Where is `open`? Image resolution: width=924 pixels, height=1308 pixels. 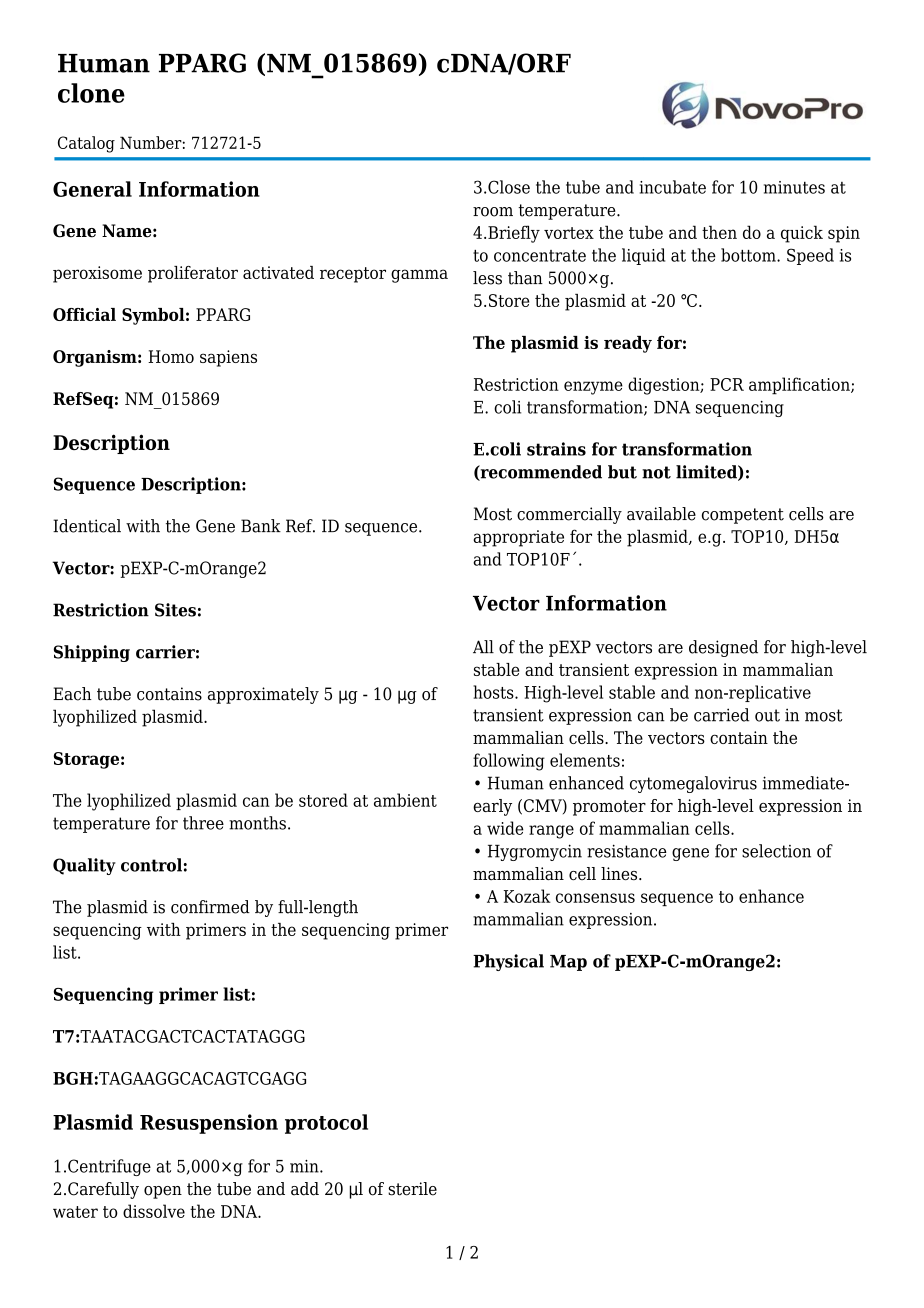
open is located at coordinates (163, 1192).
